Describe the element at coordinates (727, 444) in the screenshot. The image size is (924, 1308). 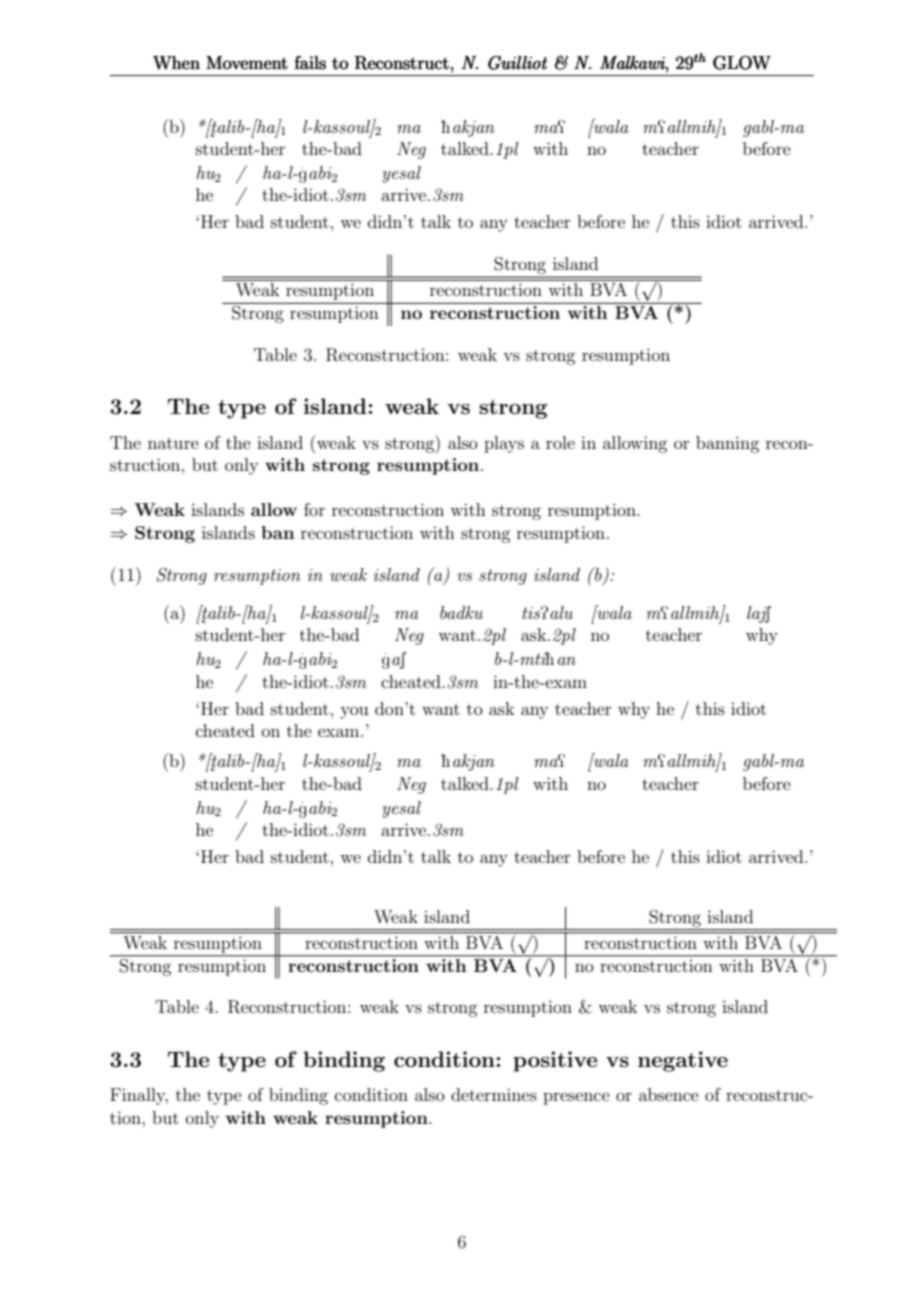
I see `banning` at that location.
